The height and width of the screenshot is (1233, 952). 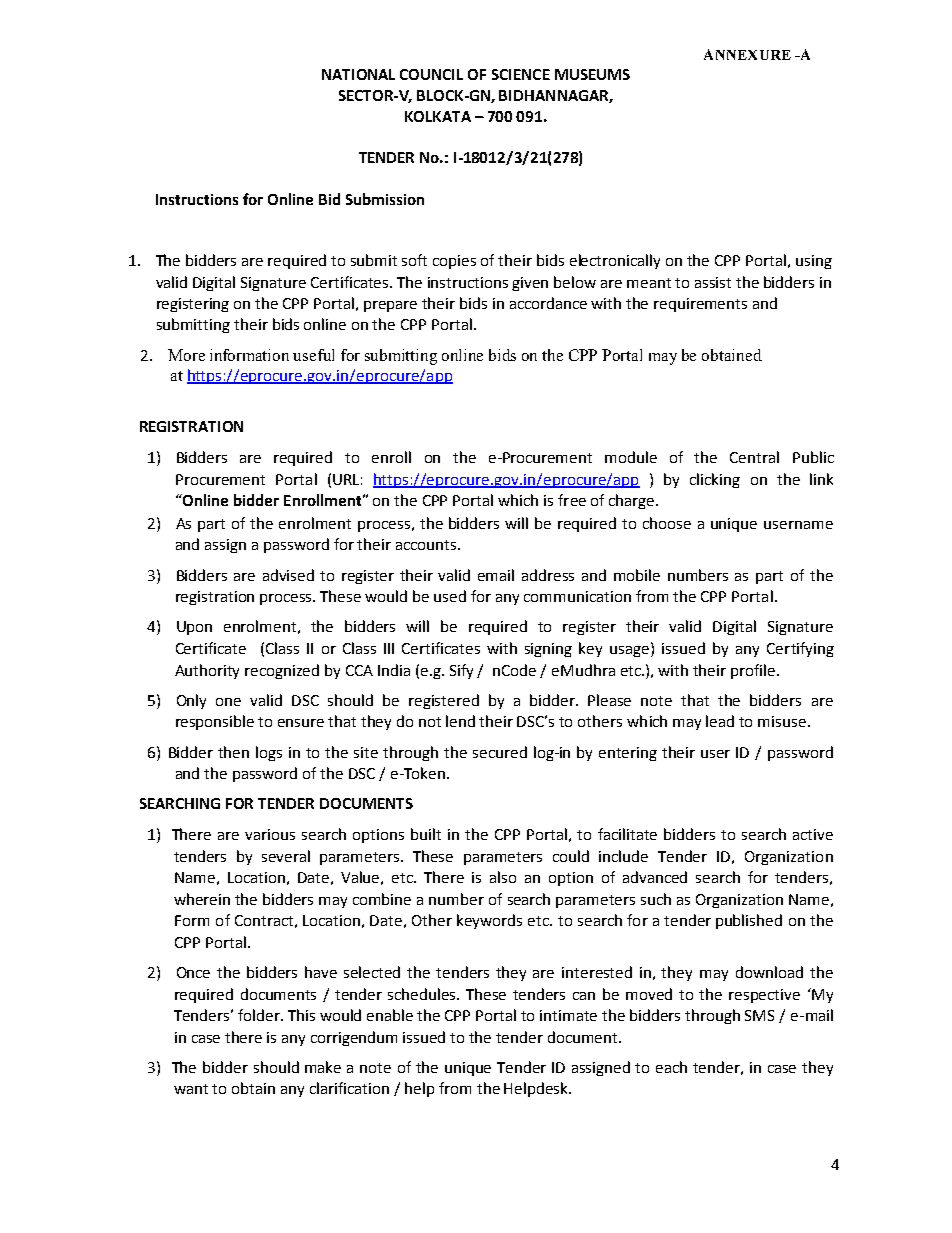 I want to click on NATIONAL, so click(x=358, y=74).
